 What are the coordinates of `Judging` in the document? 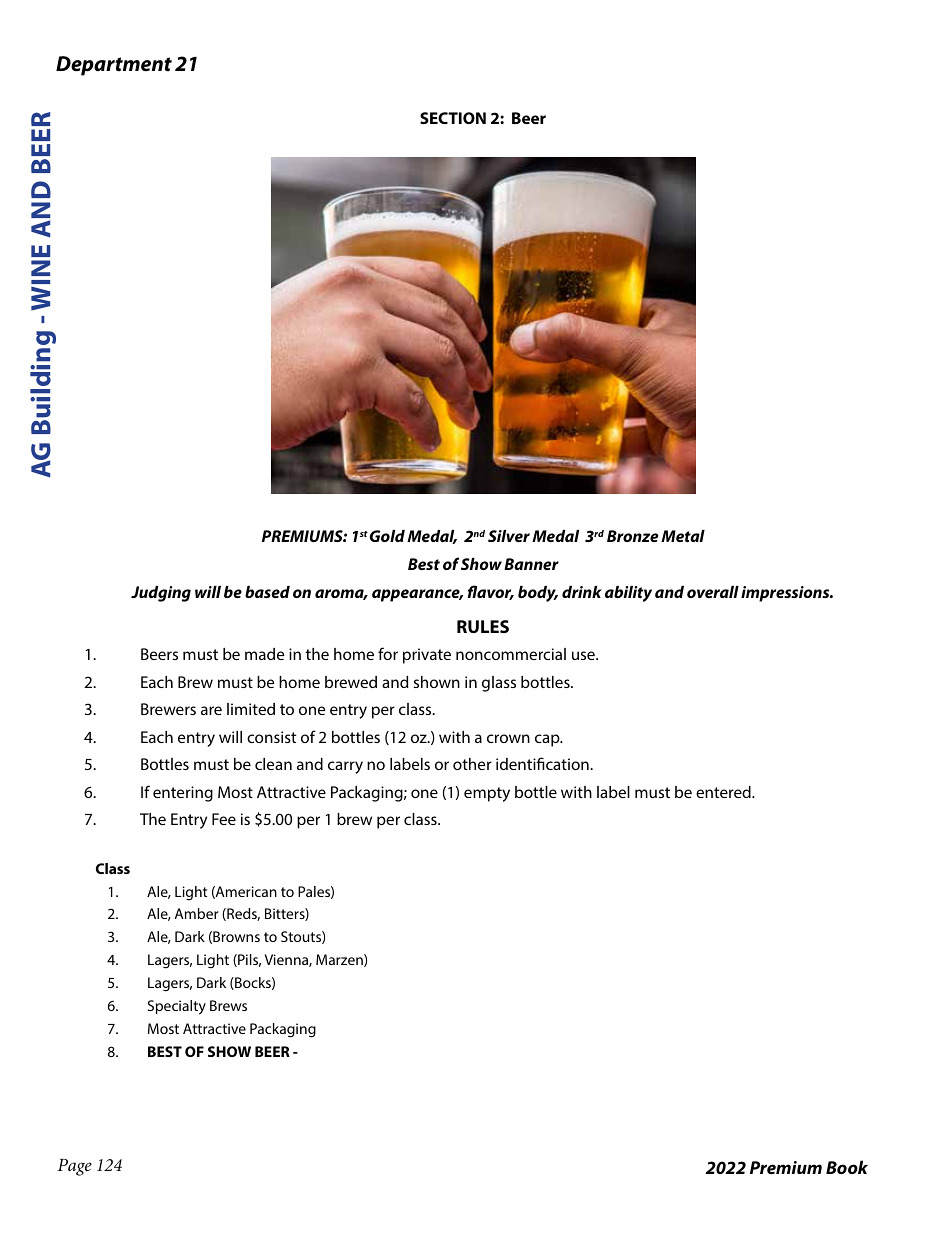 It's located at (161, 594).
